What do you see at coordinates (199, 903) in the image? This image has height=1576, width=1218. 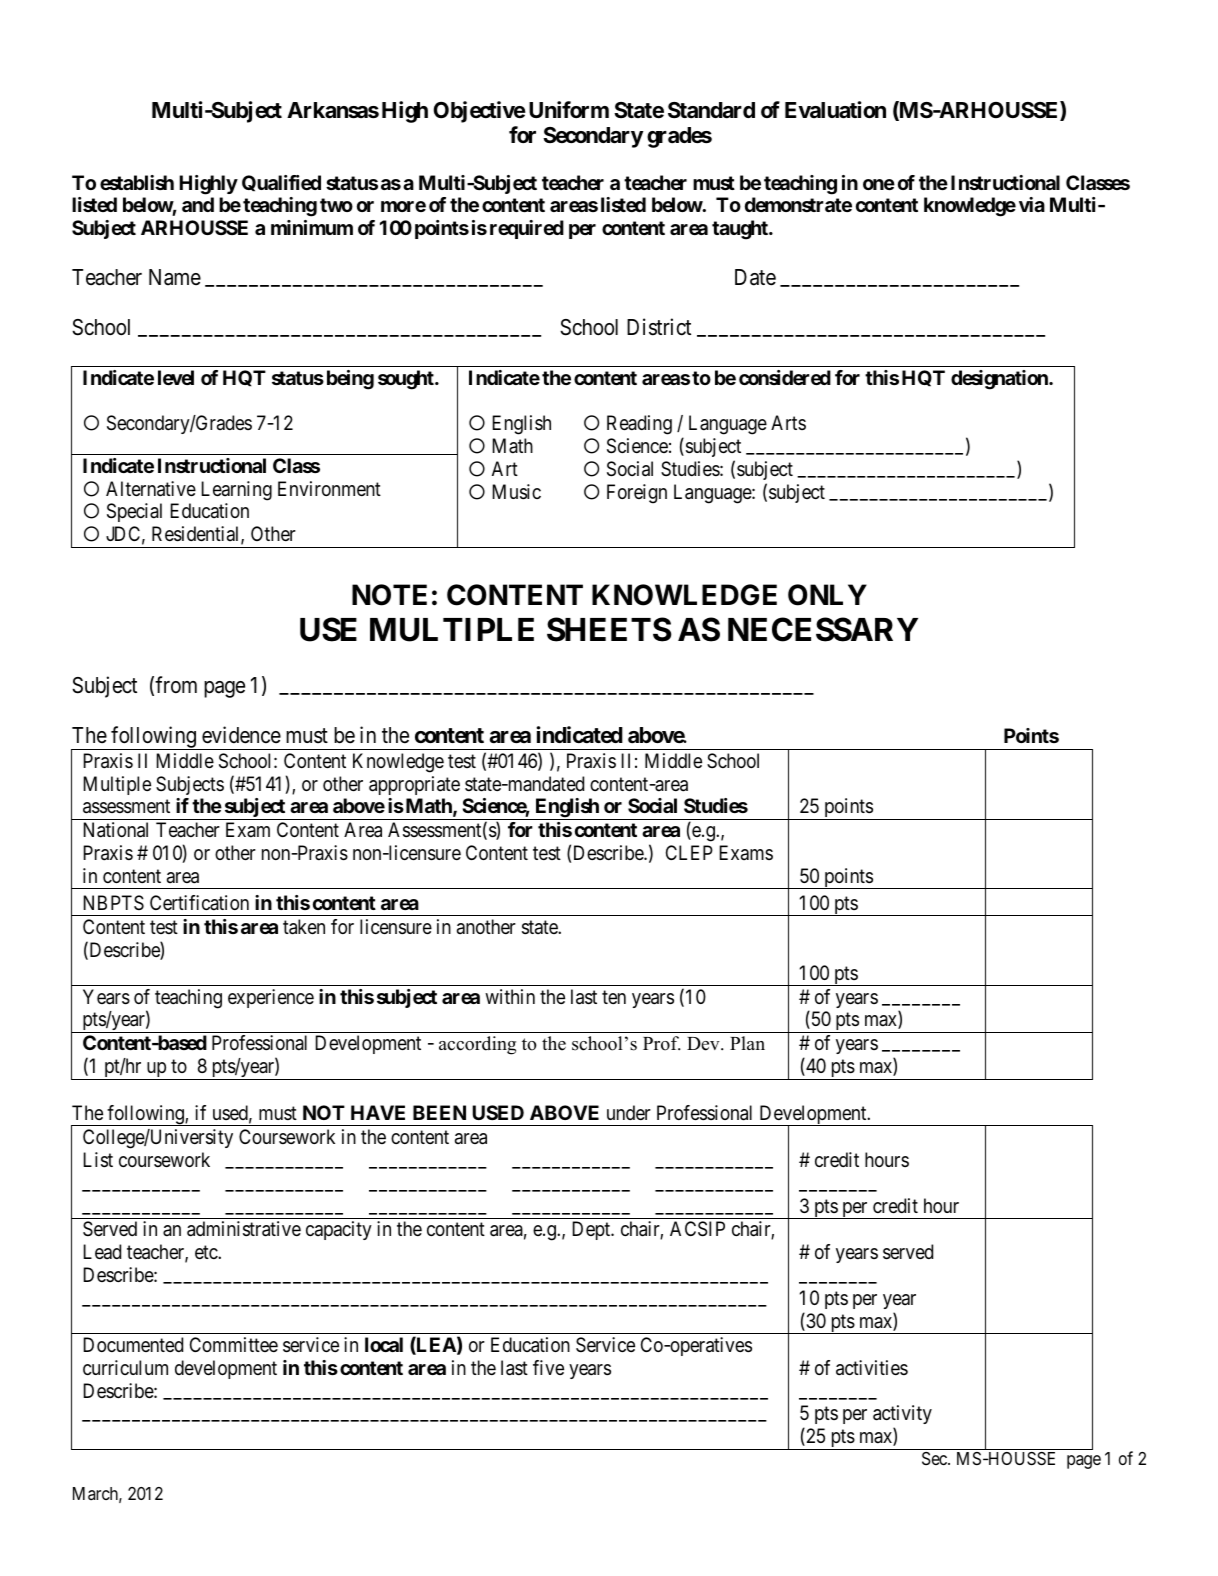 I see `Certification` at bounding box center [199, 903].
